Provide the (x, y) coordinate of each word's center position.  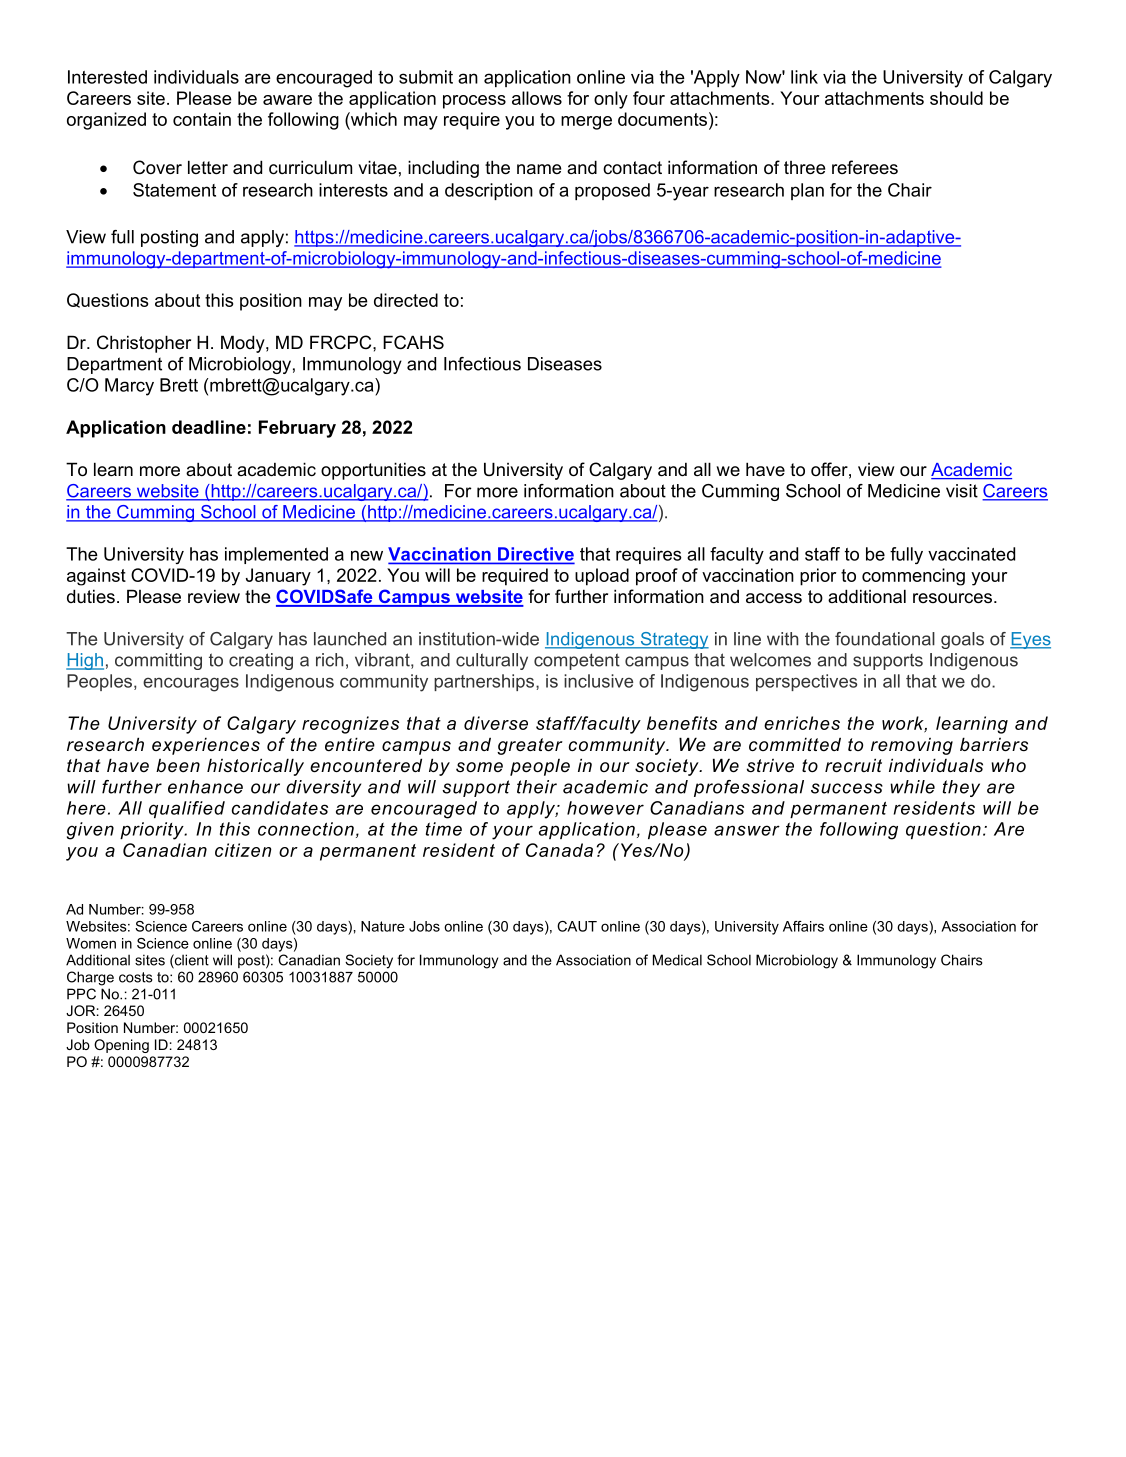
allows (537, 98)
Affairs (803, 926)
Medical (677, 960)
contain (202, 119)
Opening (121, 1046)
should (956, 98)
